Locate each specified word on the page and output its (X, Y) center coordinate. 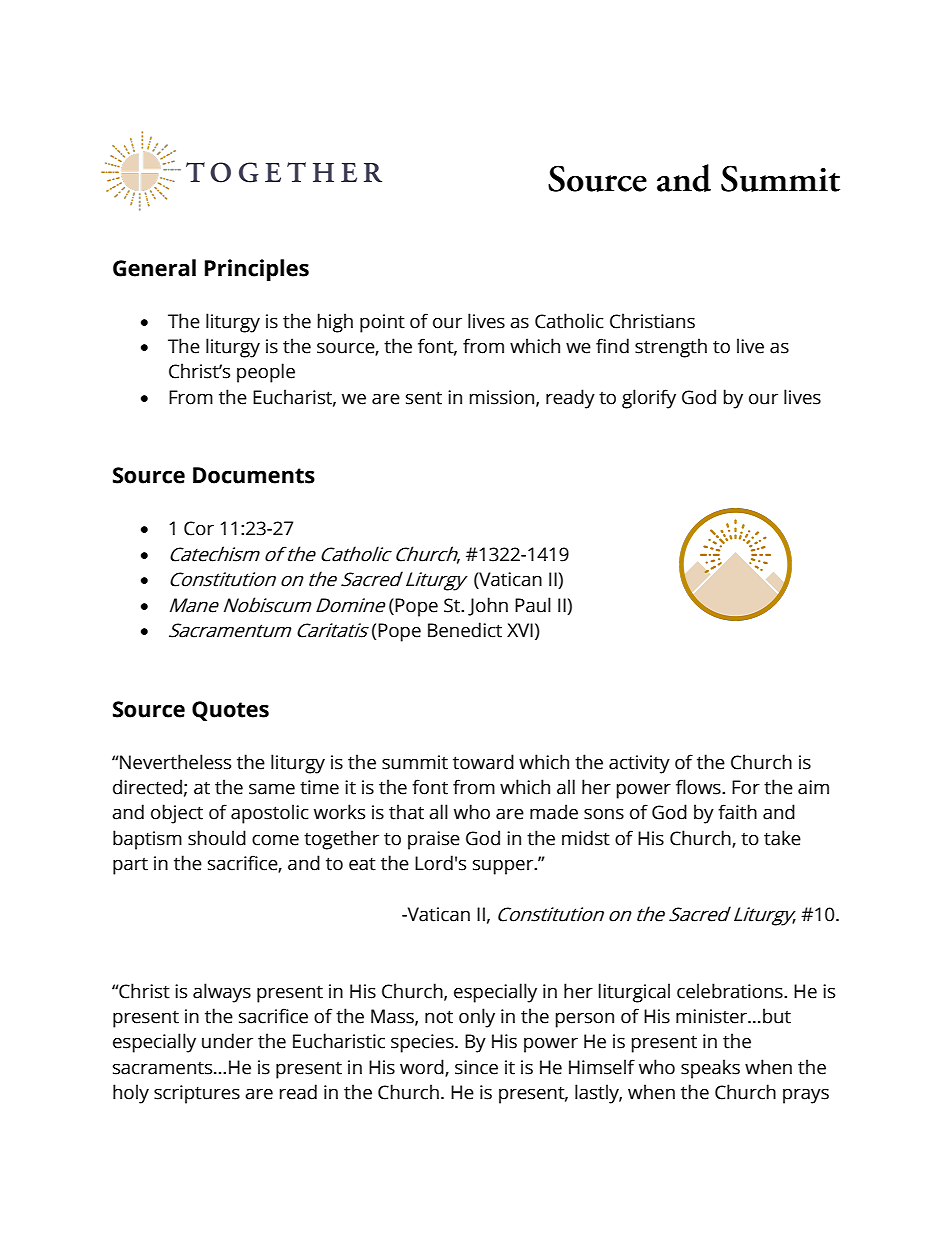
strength (671, 348)
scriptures (197, 1094)
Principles (257, 270)
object (177, 814)
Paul (533, 605)
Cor (199, 528)
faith (737, 812)
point (382, 323)
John (488, 606)
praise (434, 840)
